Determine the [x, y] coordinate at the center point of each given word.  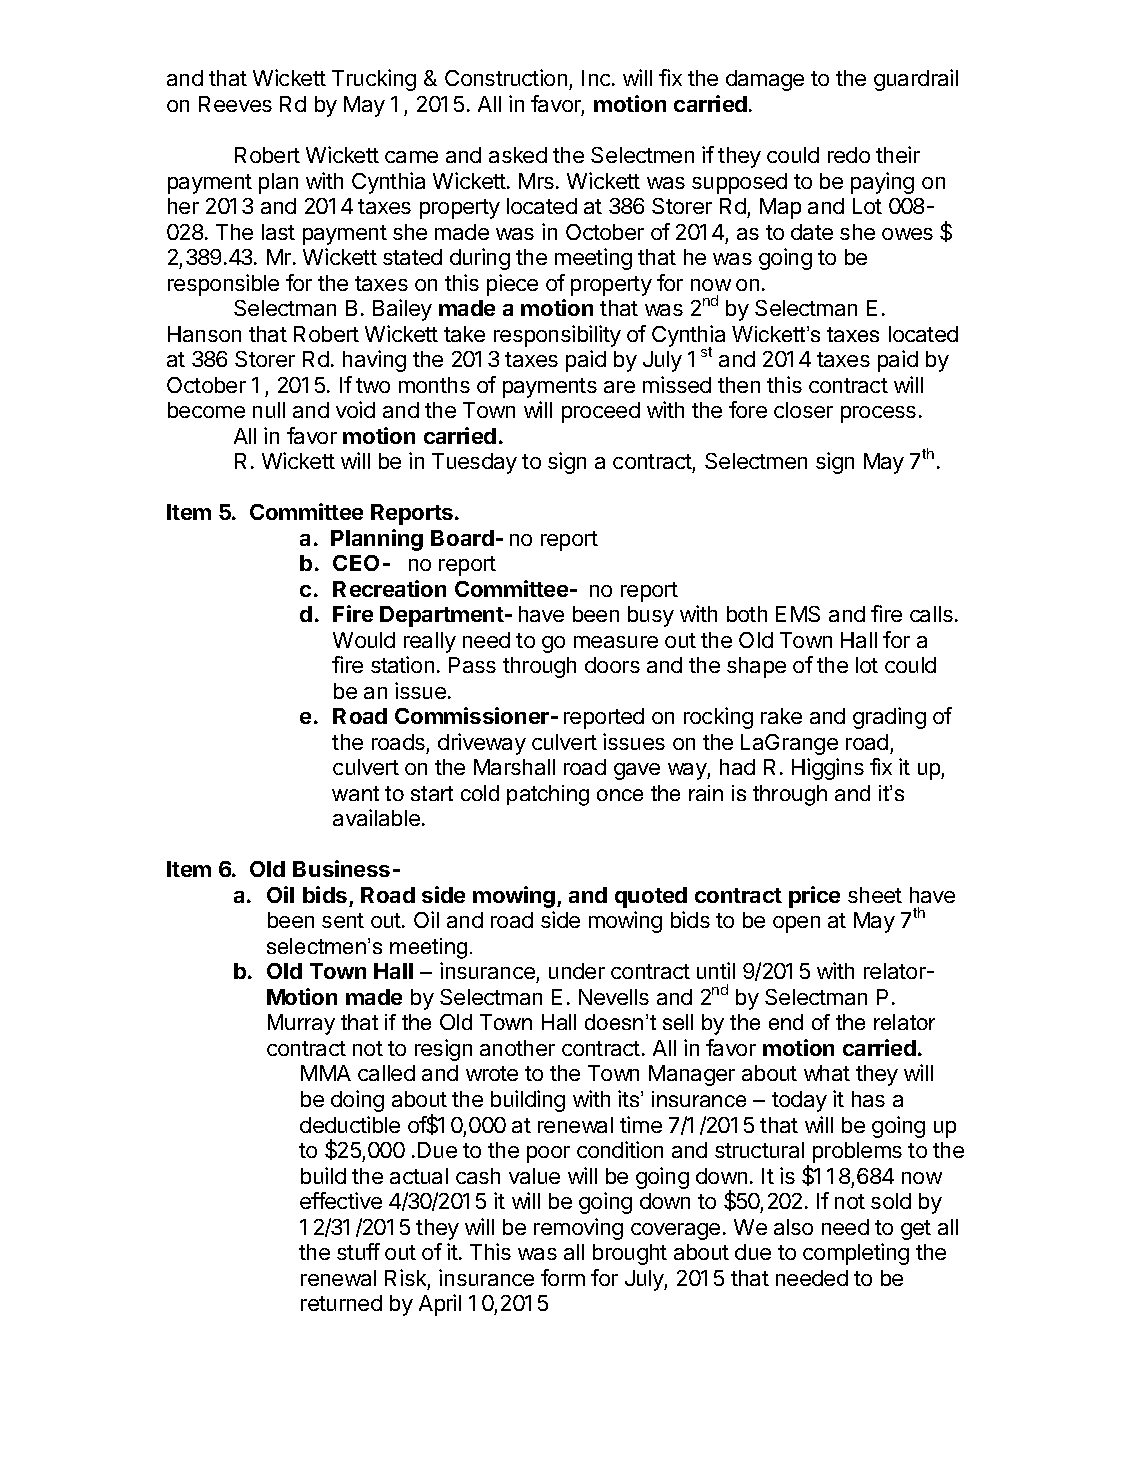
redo [849, 155]
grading [889, 718]
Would [364, 640]
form [563, 1277]
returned [341, 1303]
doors [612, 665]
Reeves [235, 104]
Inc [597, 78]
